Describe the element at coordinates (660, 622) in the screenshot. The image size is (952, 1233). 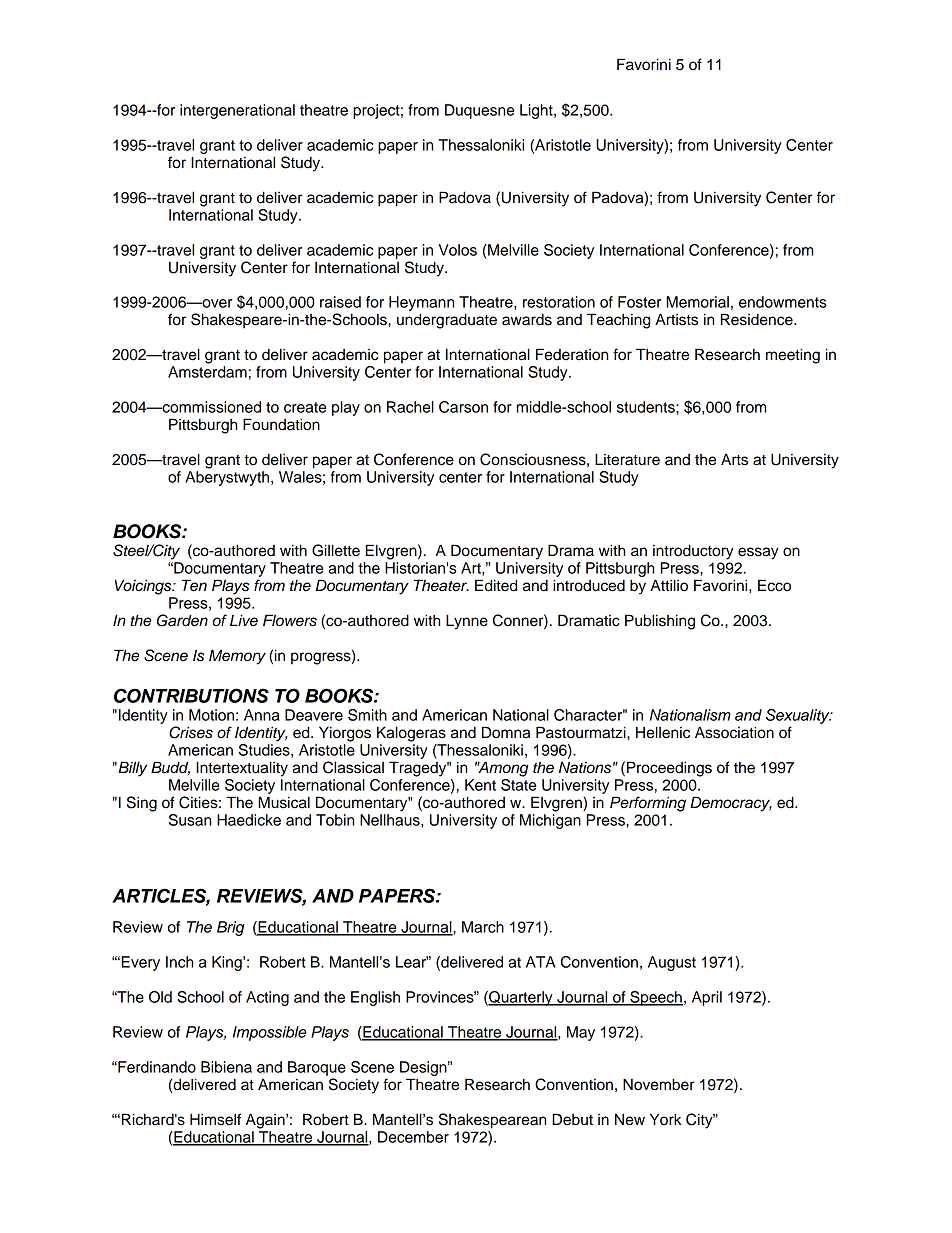
I see `Publishing` at that location.
